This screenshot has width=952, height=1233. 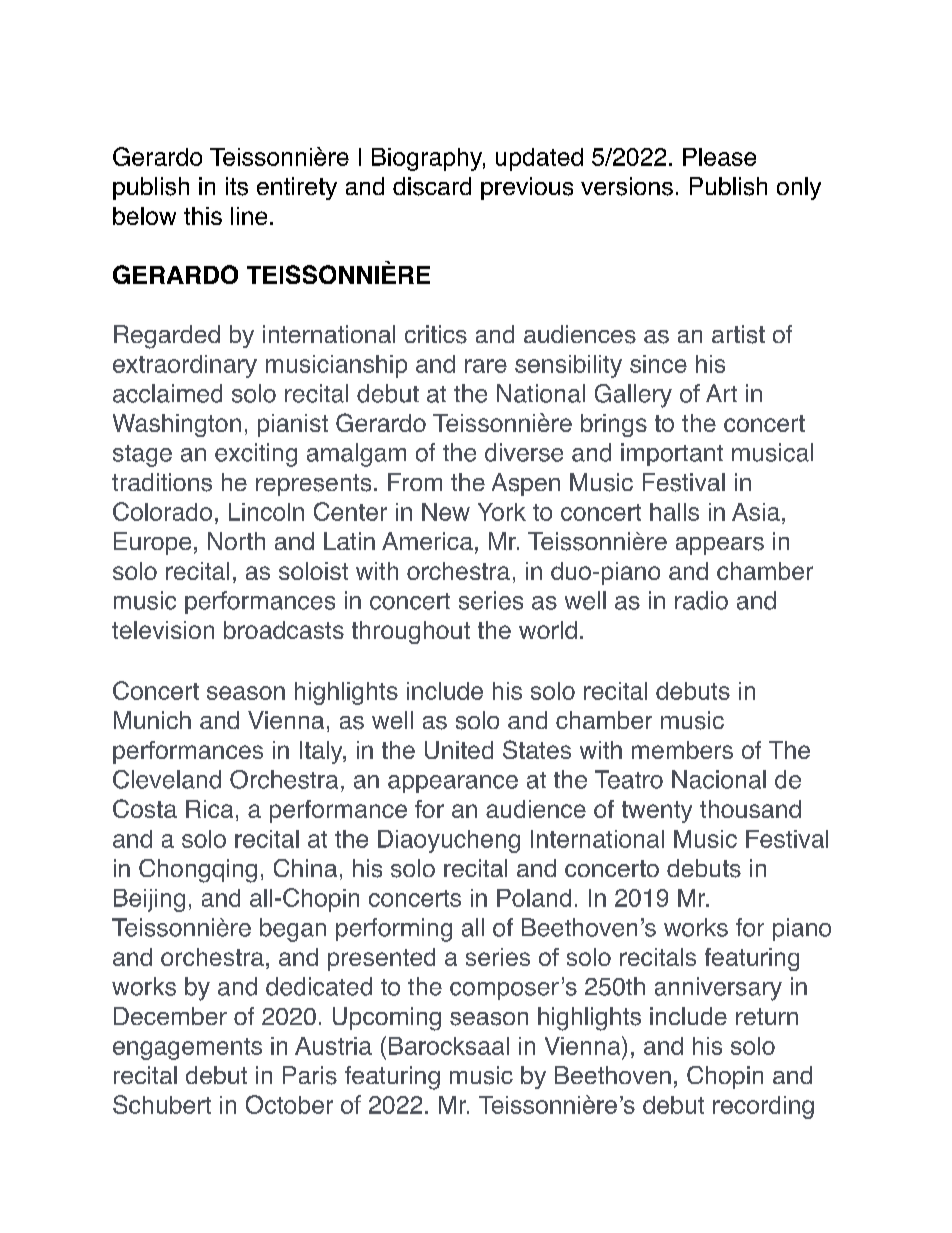 I want to click on throughout, so click(x=411, y=632).
